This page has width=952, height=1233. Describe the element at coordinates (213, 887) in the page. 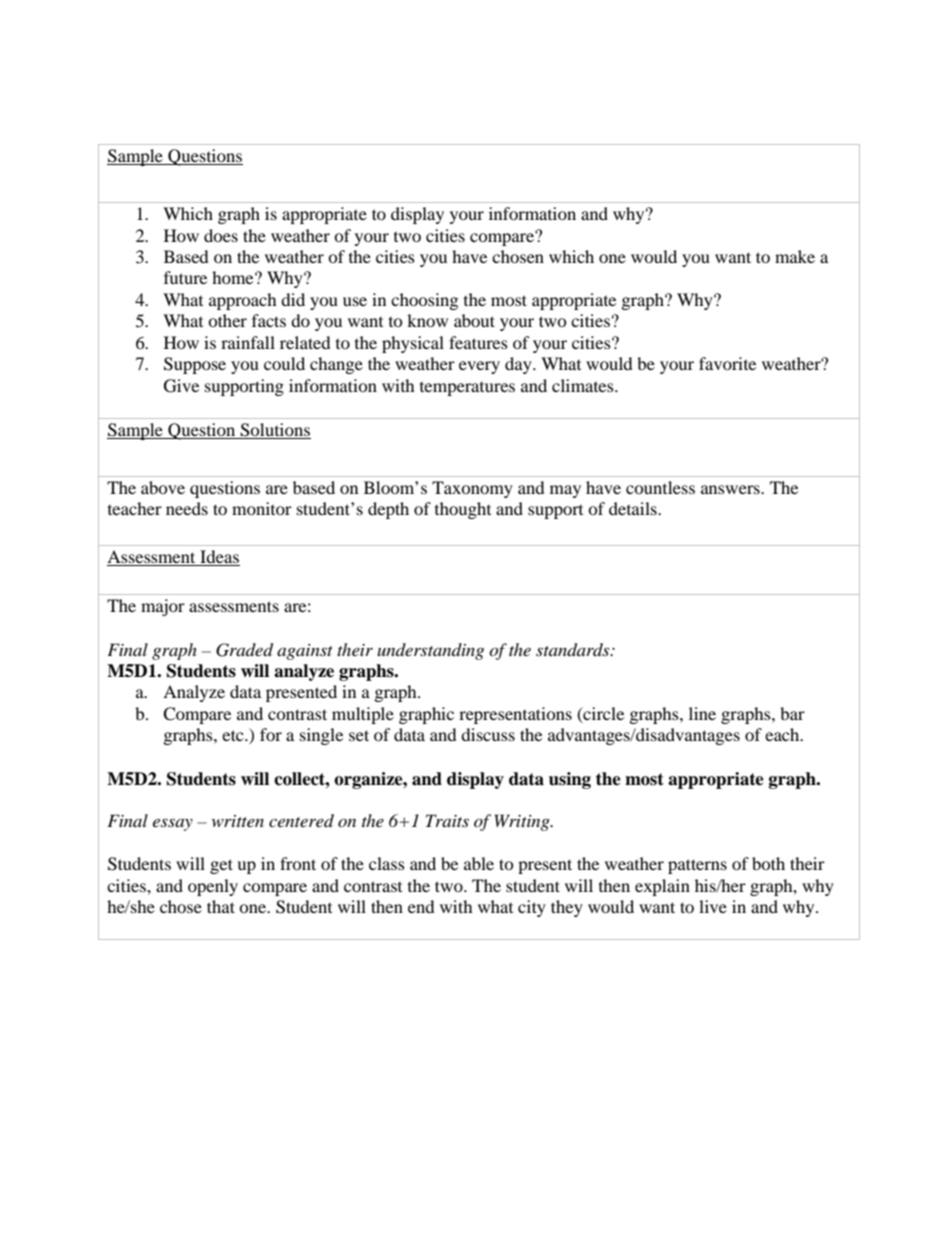

I see `openly` at that location.
